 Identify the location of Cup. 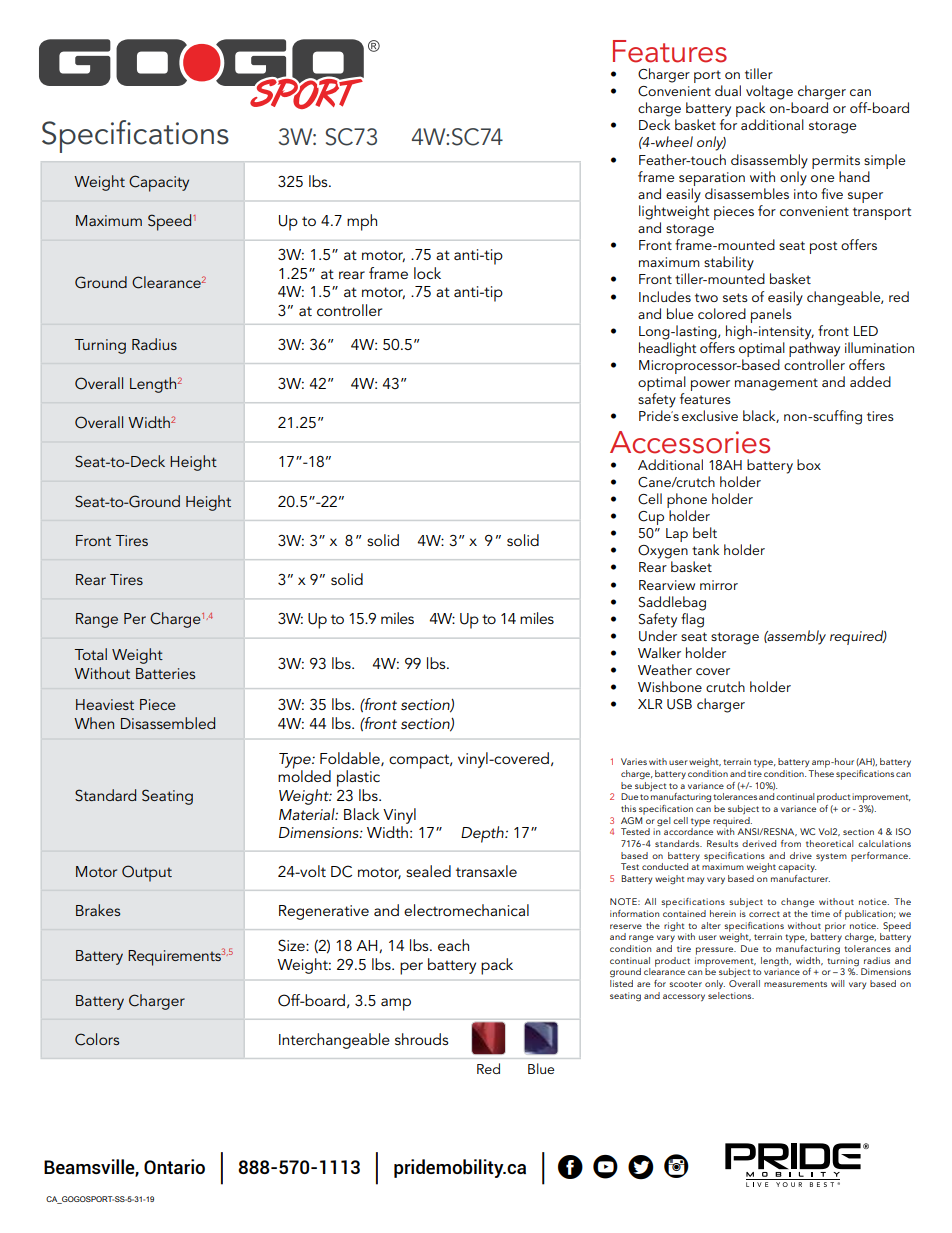
(651, 518).
